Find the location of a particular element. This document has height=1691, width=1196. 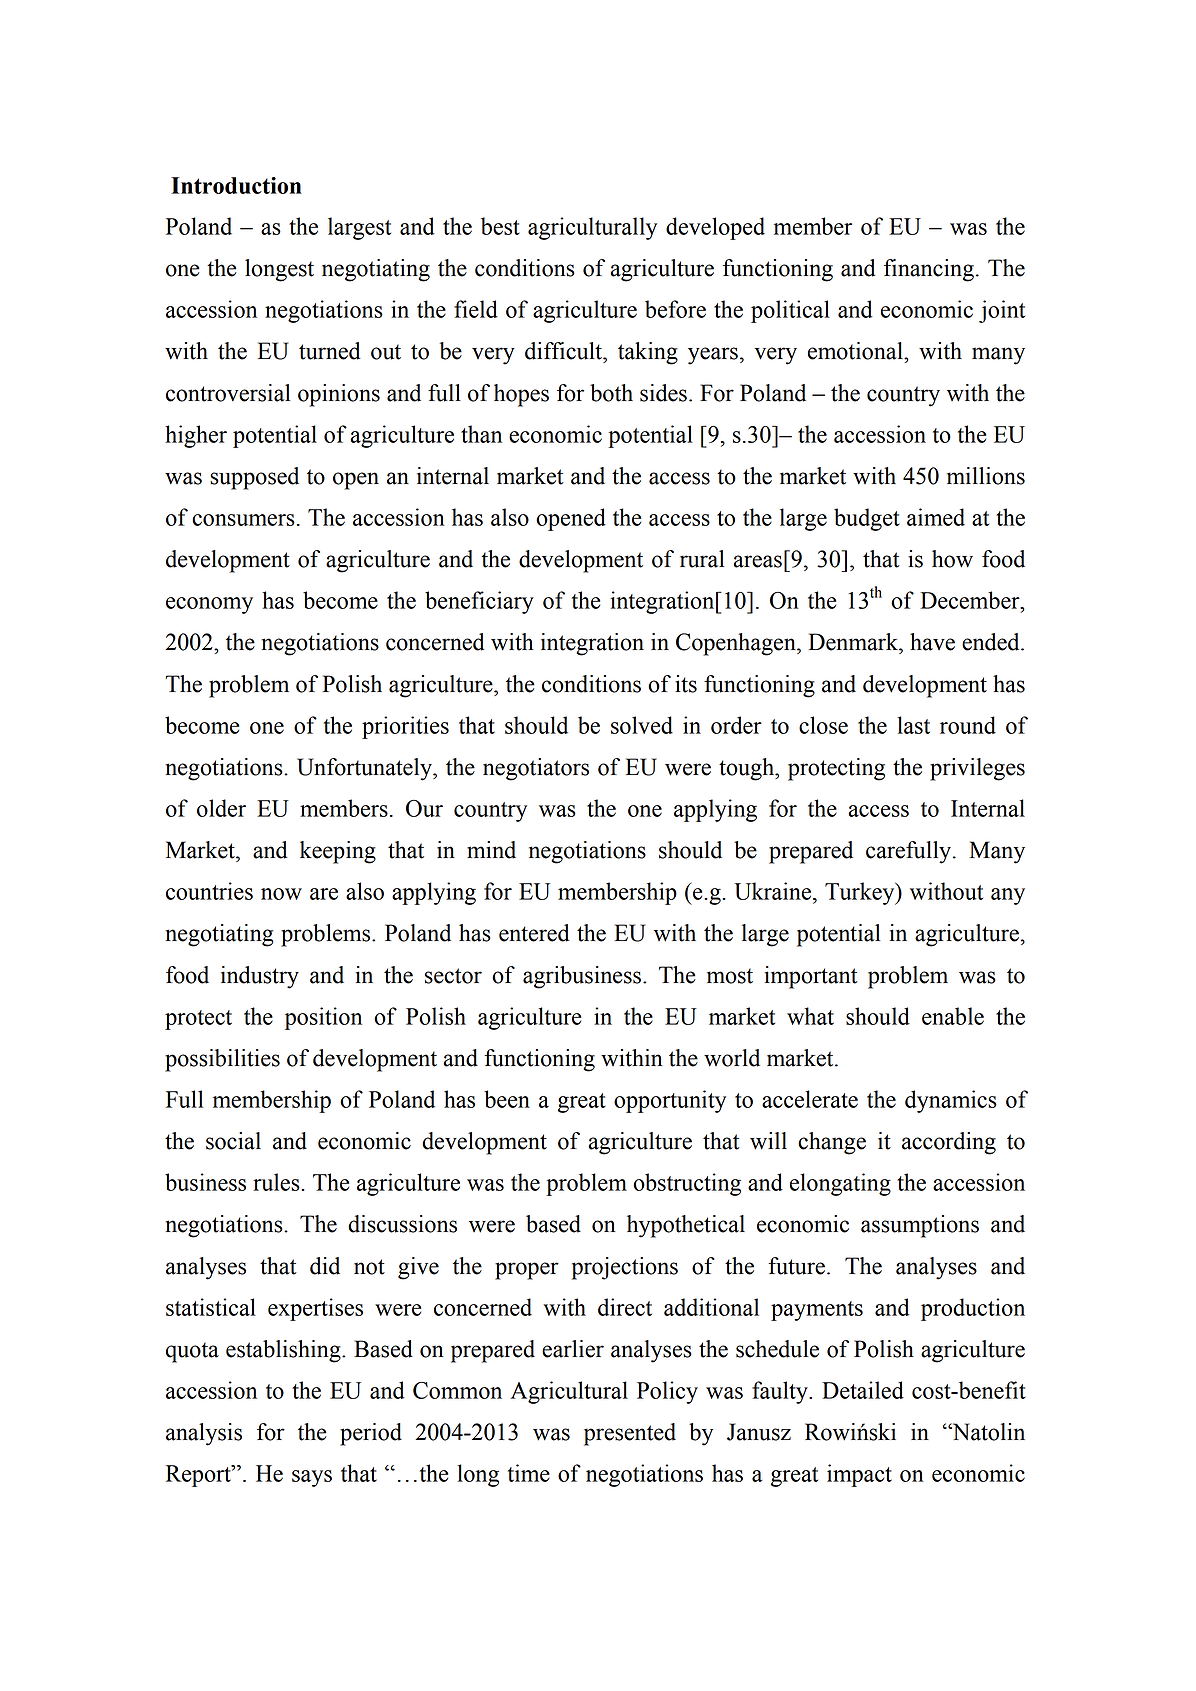

says is located at coordinates (312, 1478).
